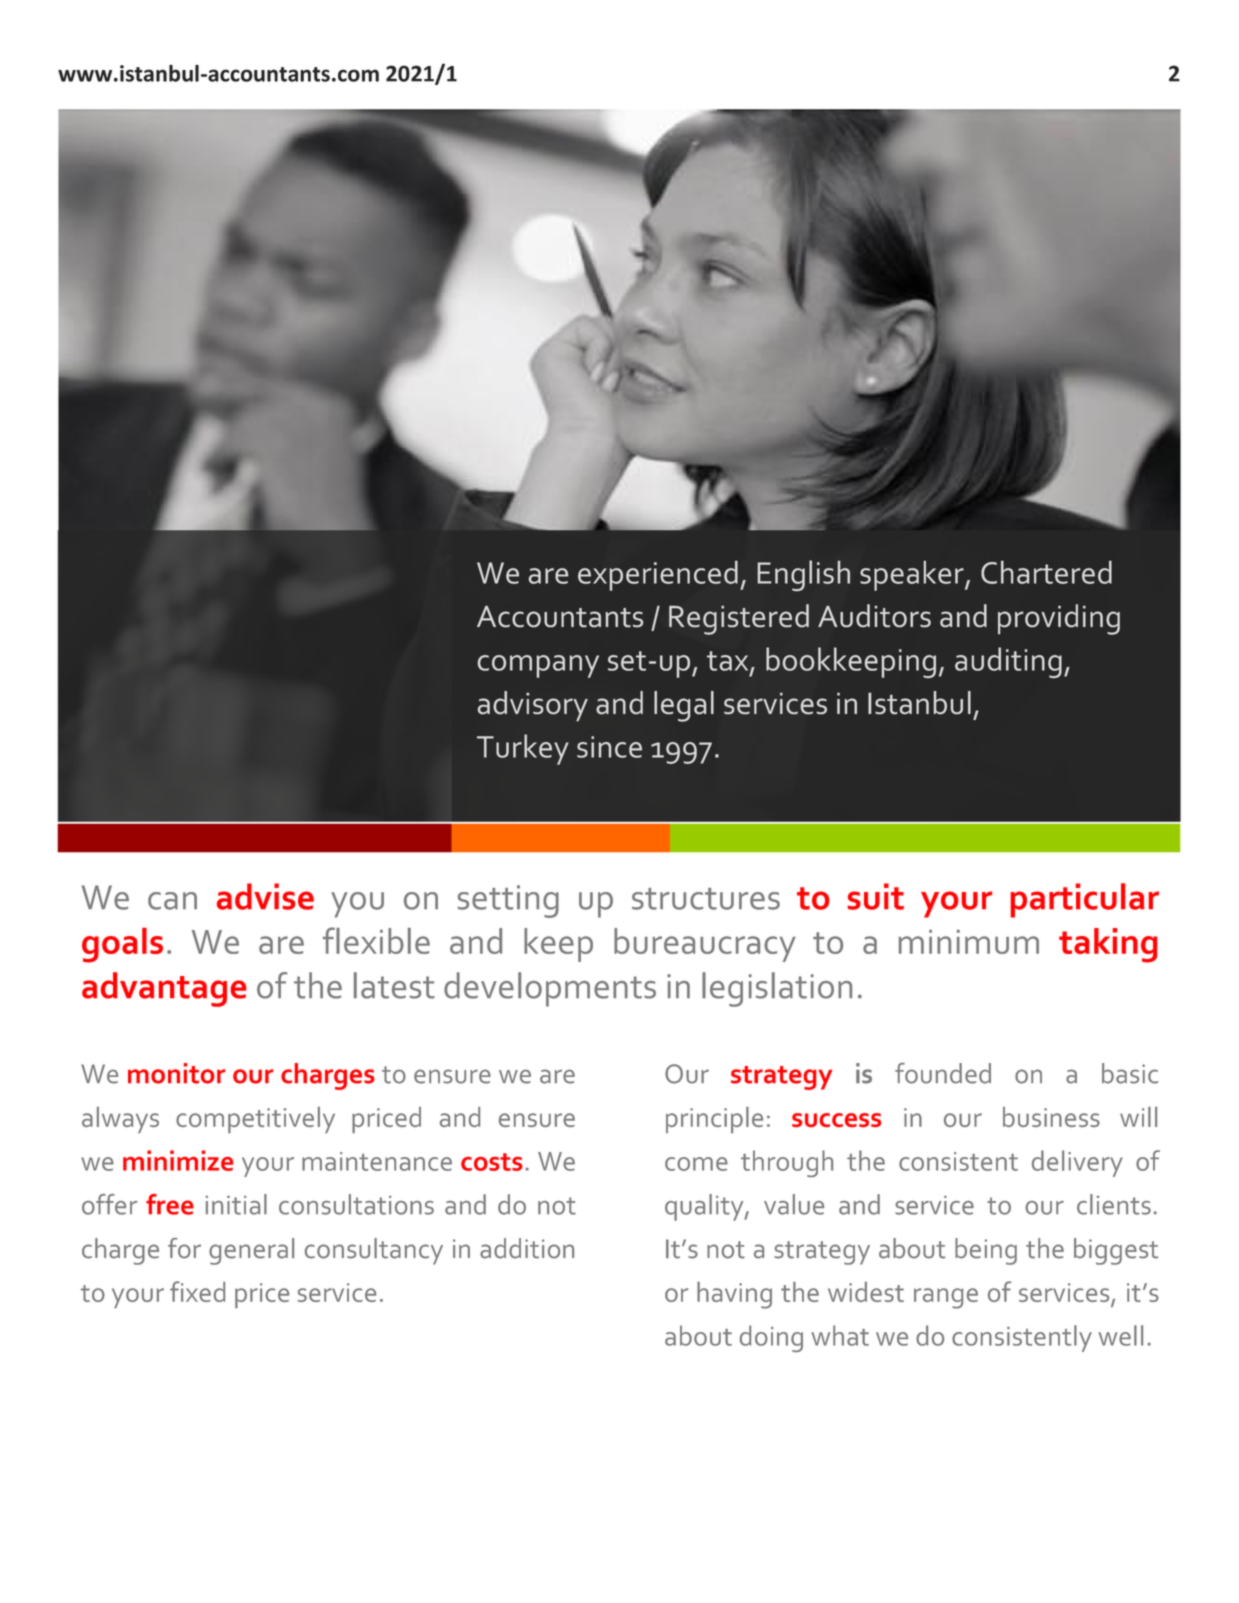 This screenshot has height=1603, width=1239. Describe the element at coordinates (734, 1295) in the screenshot. I see `having` at that location.
